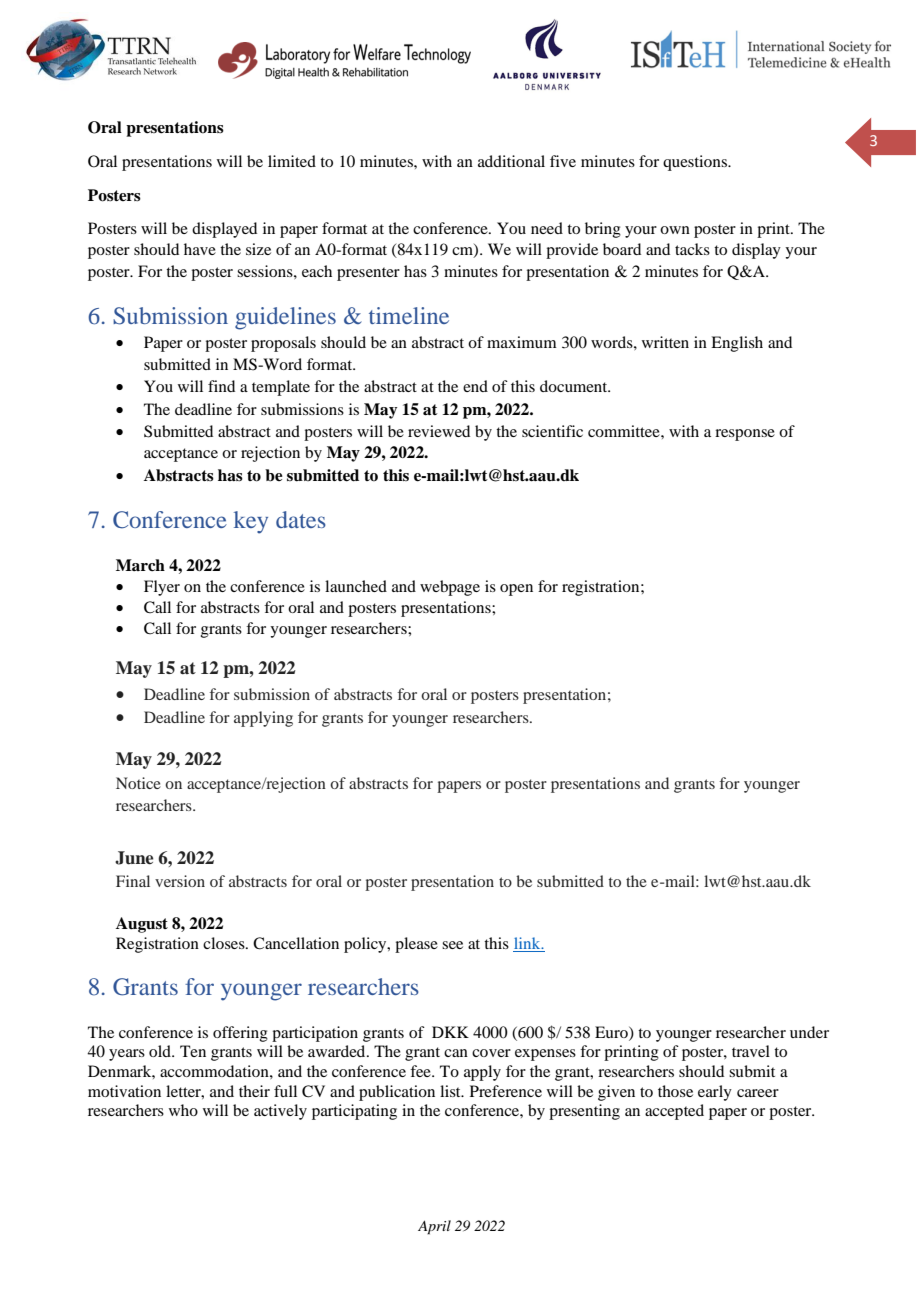  Describe the element at coordinates (528, 943) in the image. I see `link` at that location.
